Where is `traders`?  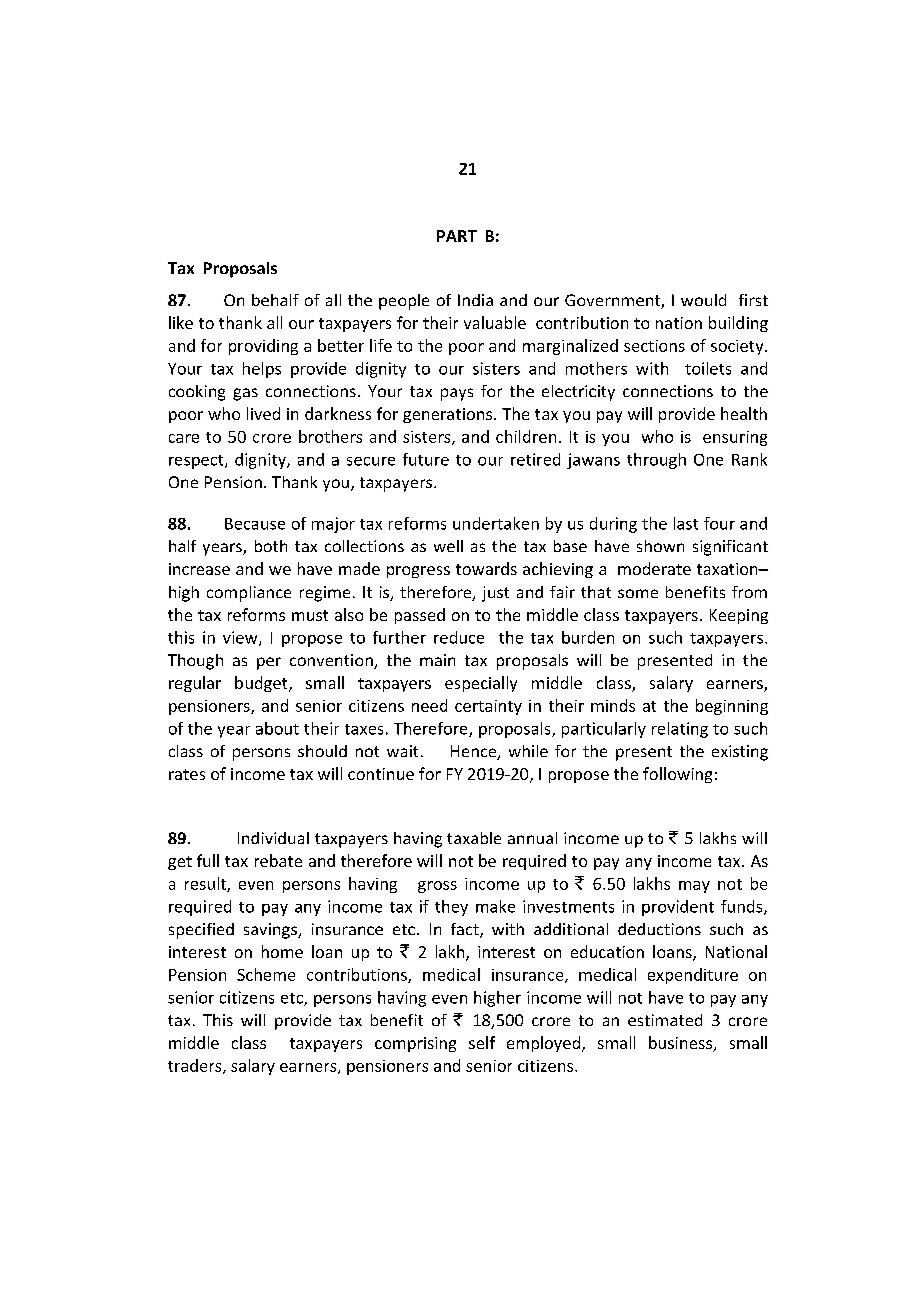
traders is located at coordinates (196, 1066).
